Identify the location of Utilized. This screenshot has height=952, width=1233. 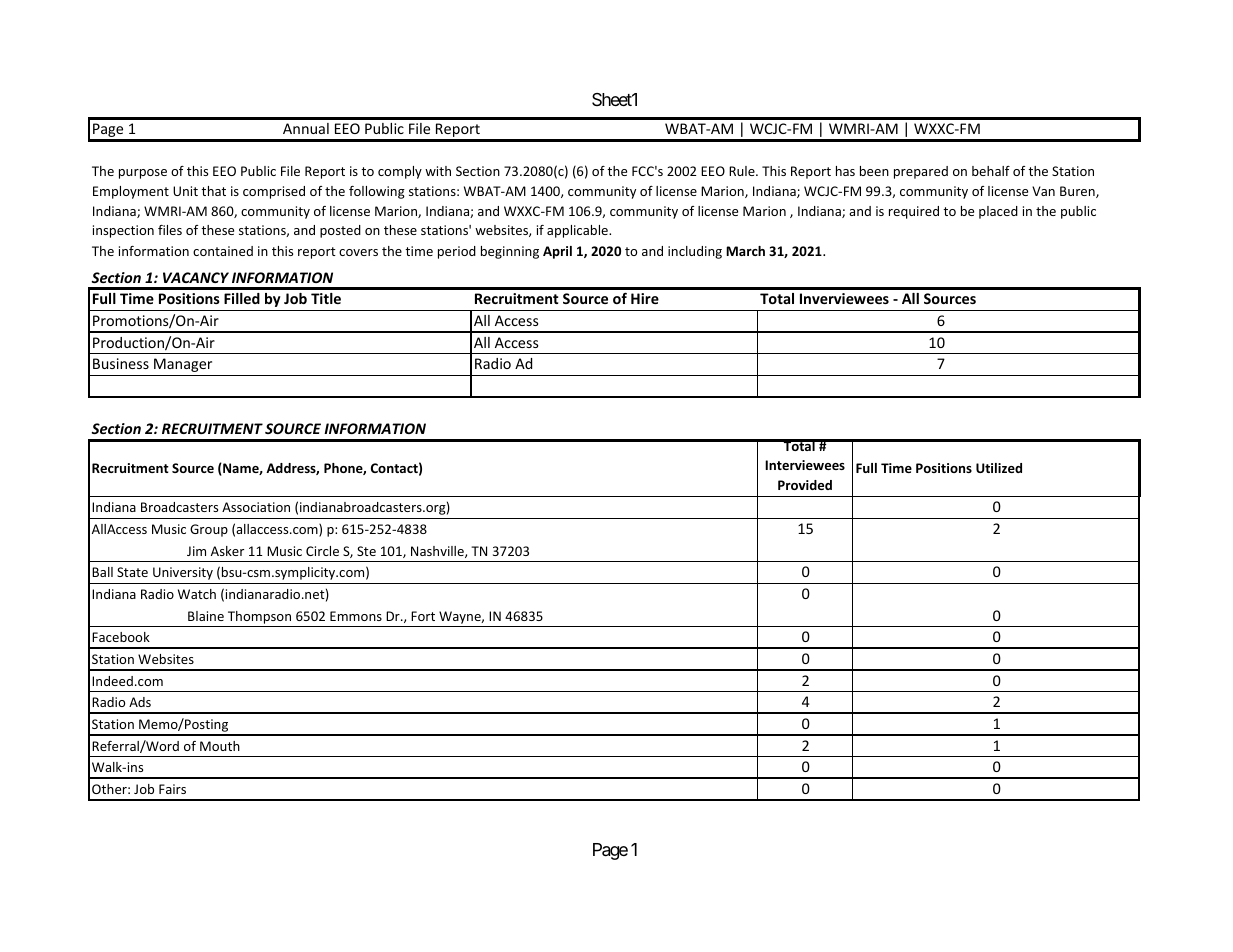
(999, 468).
